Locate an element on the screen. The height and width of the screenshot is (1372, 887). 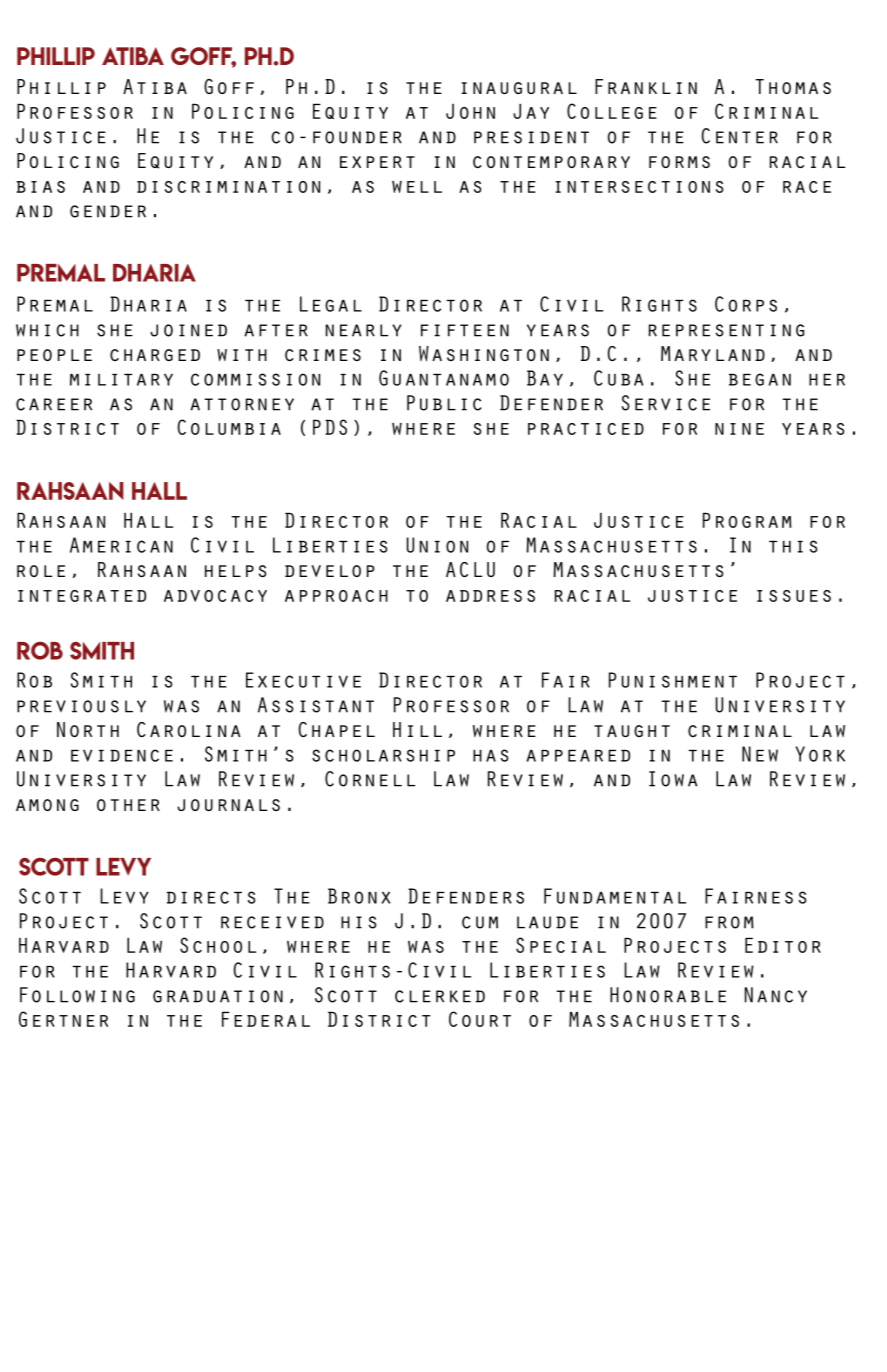
bias is located at coordinates (40, 187).
